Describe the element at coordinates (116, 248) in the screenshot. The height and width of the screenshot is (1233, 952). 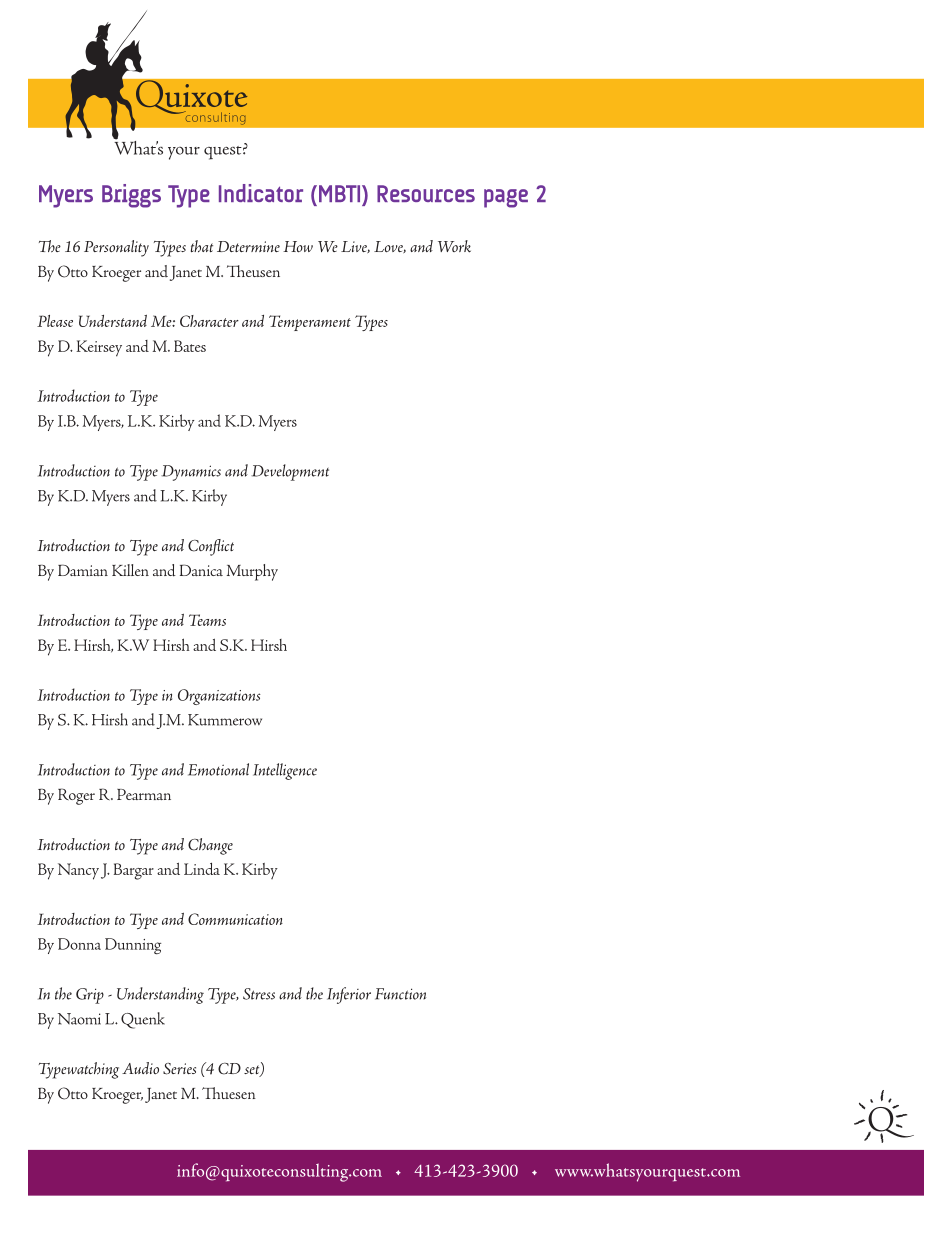
I see `Personality` at that location.
